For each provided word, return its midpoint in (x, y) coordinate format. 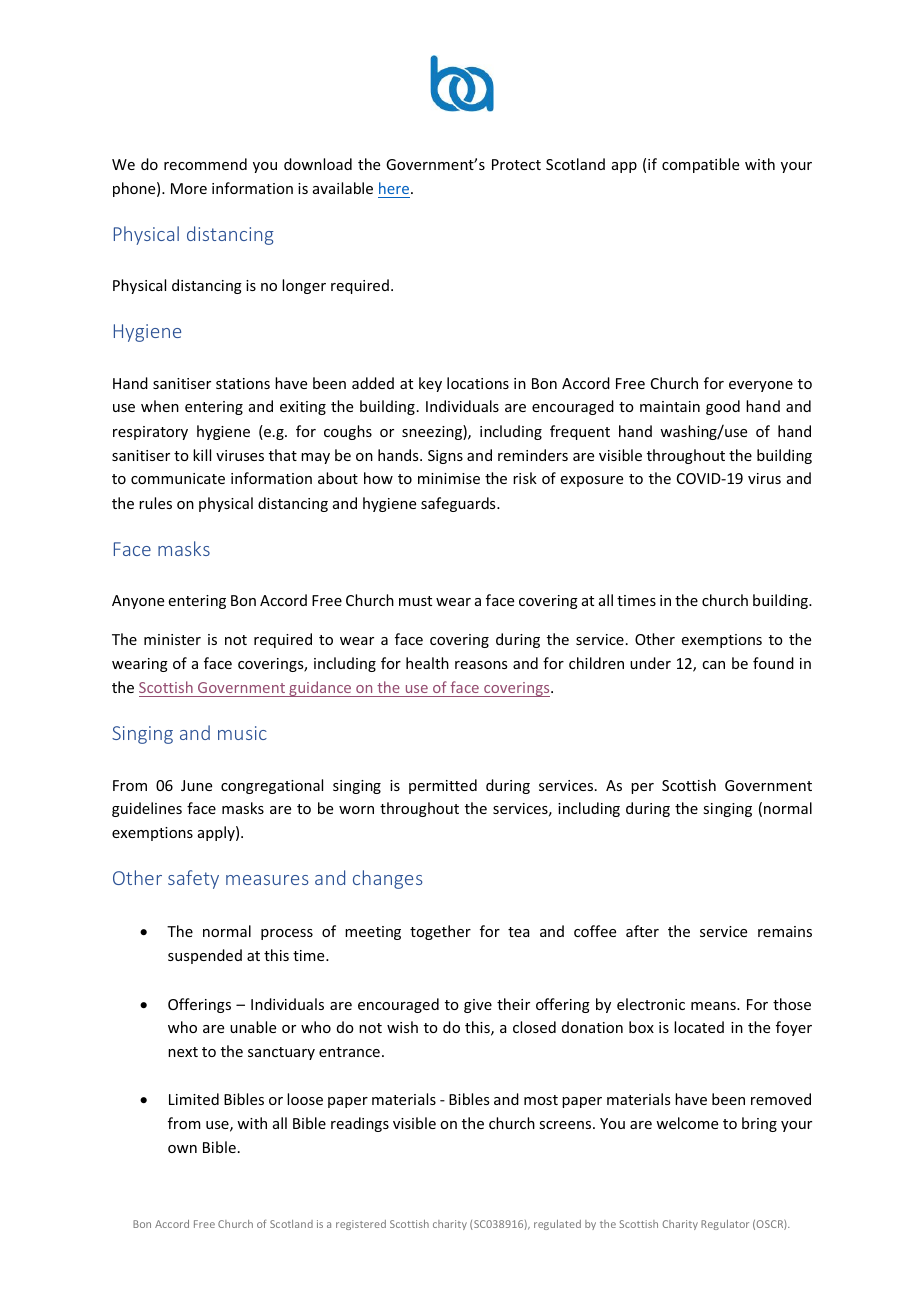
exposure (592, 481)
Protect (516, 164)
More (189, 188)
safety (193, 879)
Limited (194, 1099)
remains (785, 931)
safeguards (459, 504)
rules (155, 503)
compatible (700, 165)
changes (388, 879)
